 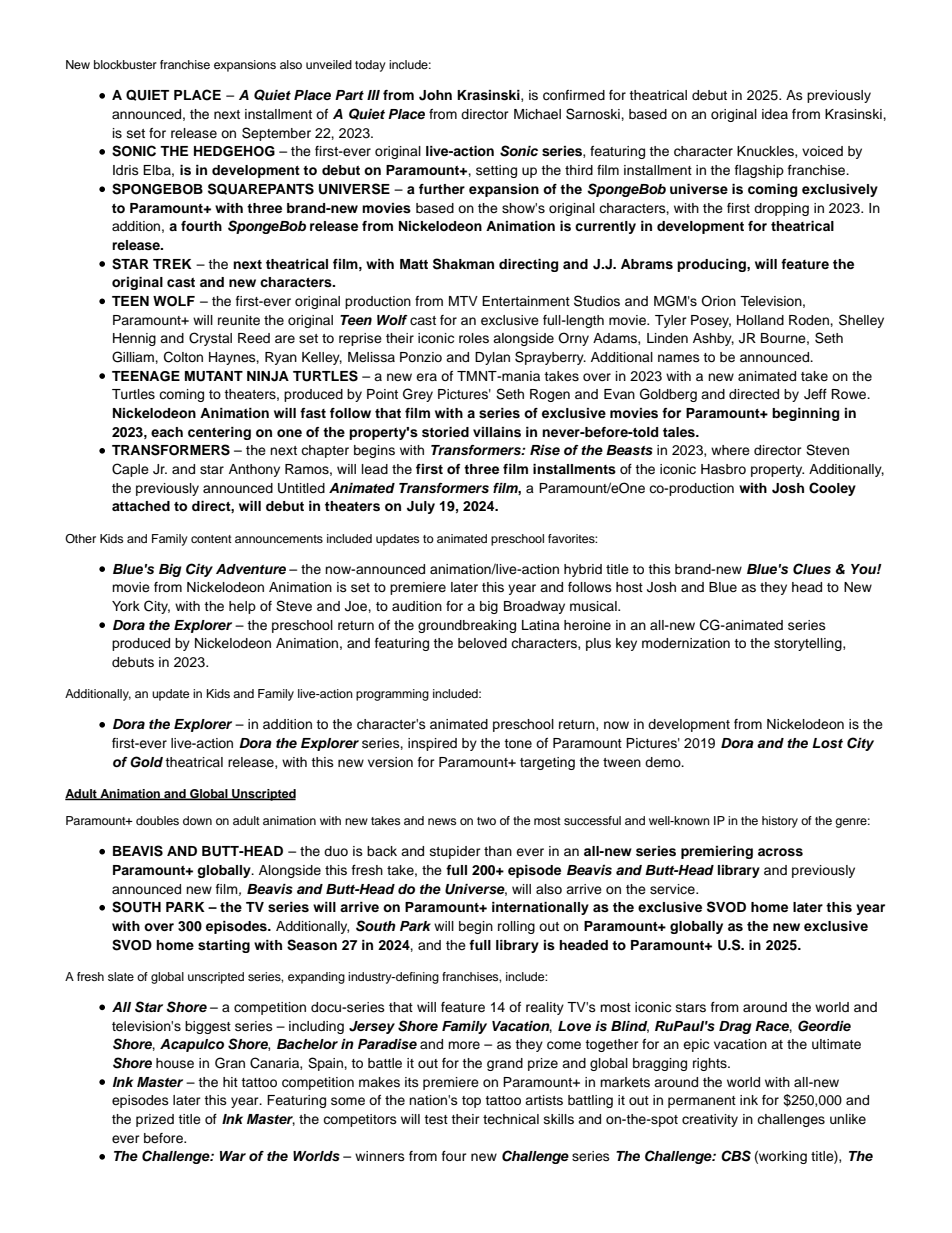 What do you see at coordinates (486, 821) in the screenshot?
I see `two` at bounding box center [486, 821].
